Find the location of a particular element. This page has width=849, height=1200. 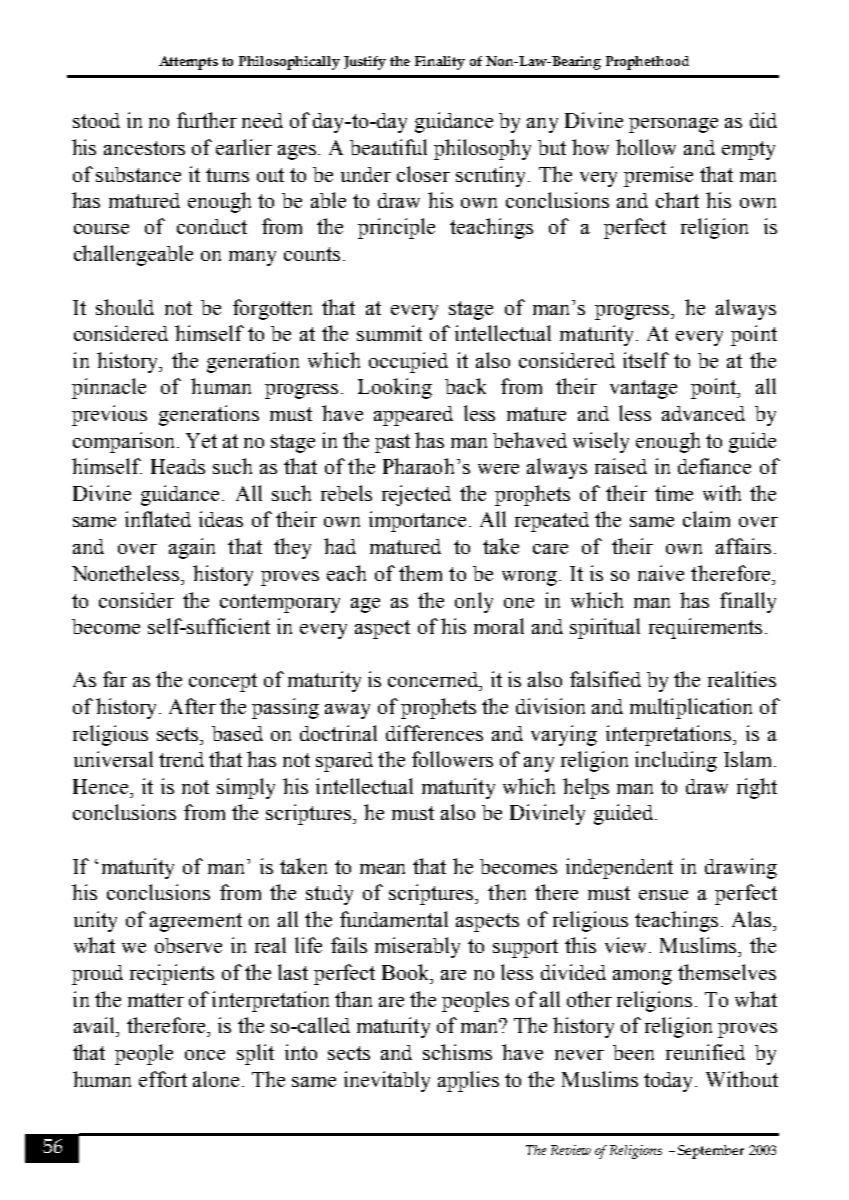

trend is located at coordinates (181, 759).
